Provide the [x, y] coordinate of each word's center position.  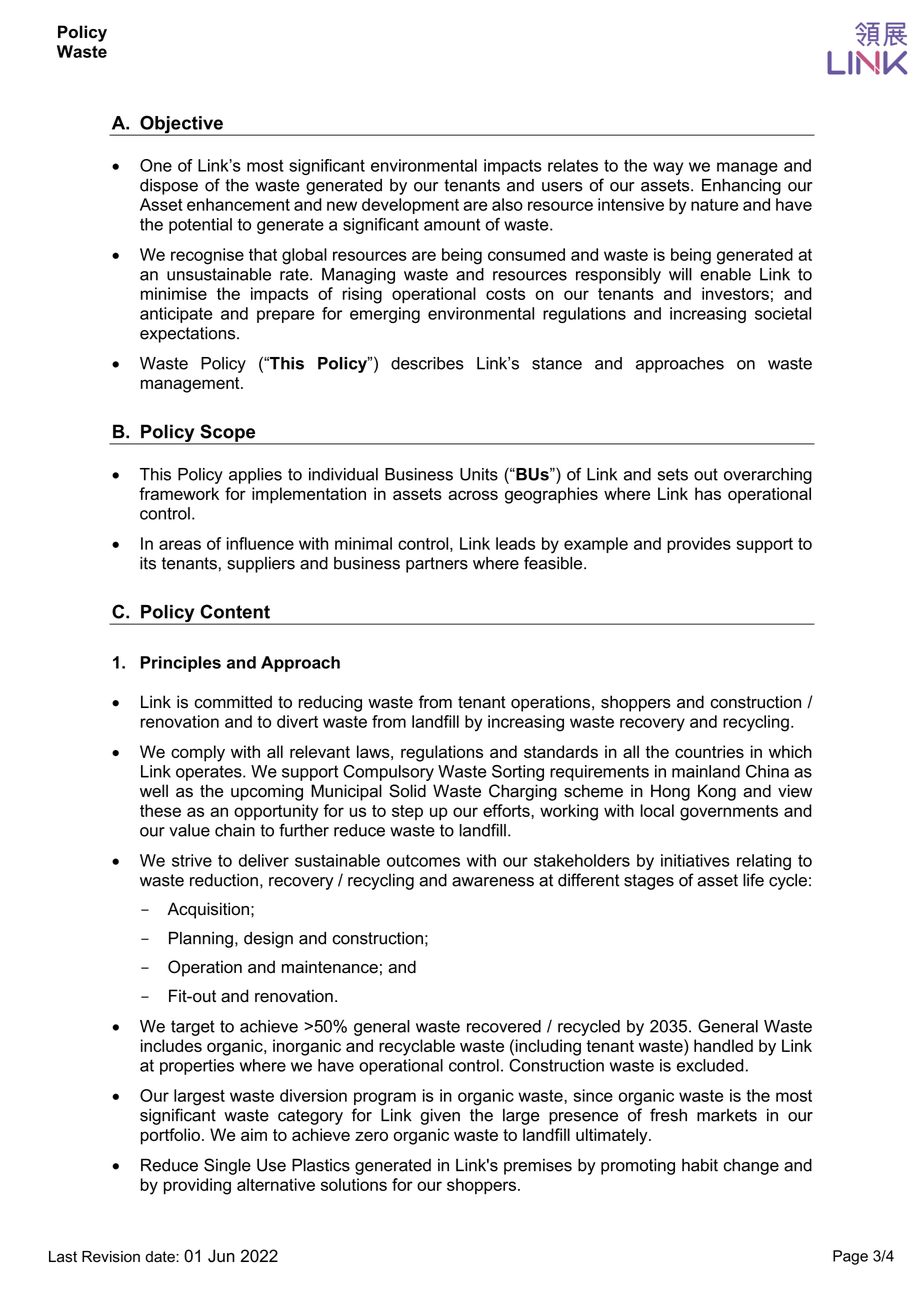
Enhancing [741, 187]
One [156, 165]
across [473, 495]
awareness [493, 882]
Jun [221, 1256]
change [751, 1167]
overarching [768, 476]
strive [192, 860]
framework [179, 493]
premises [538, 1167]
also [507, 204]
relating [764, 862]
